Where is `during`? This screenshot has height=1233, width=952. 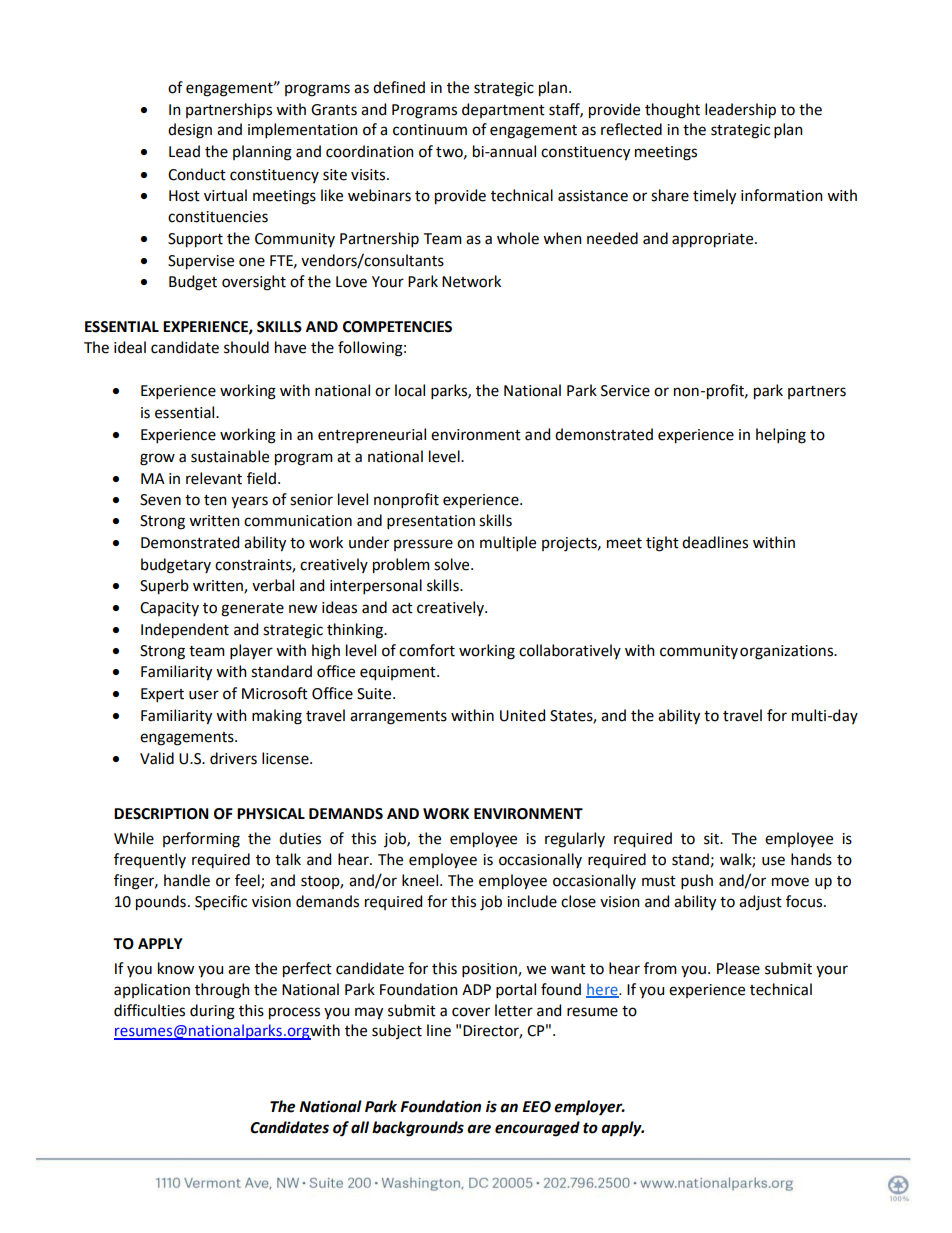 during is located at coordinates (212, 1012).
